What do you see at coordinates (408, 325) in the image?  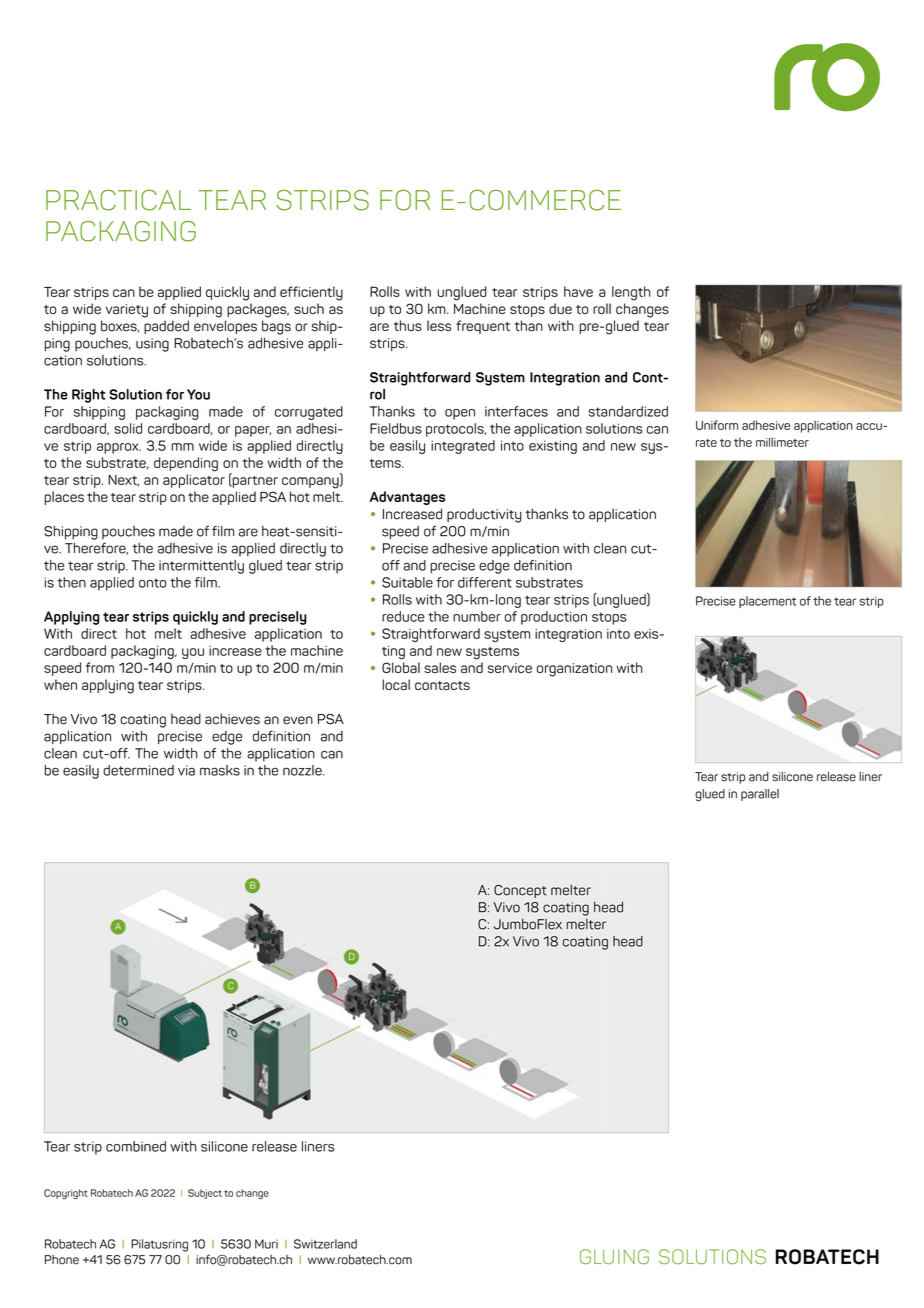 I see `thus` at bounding box center [408, 325].
